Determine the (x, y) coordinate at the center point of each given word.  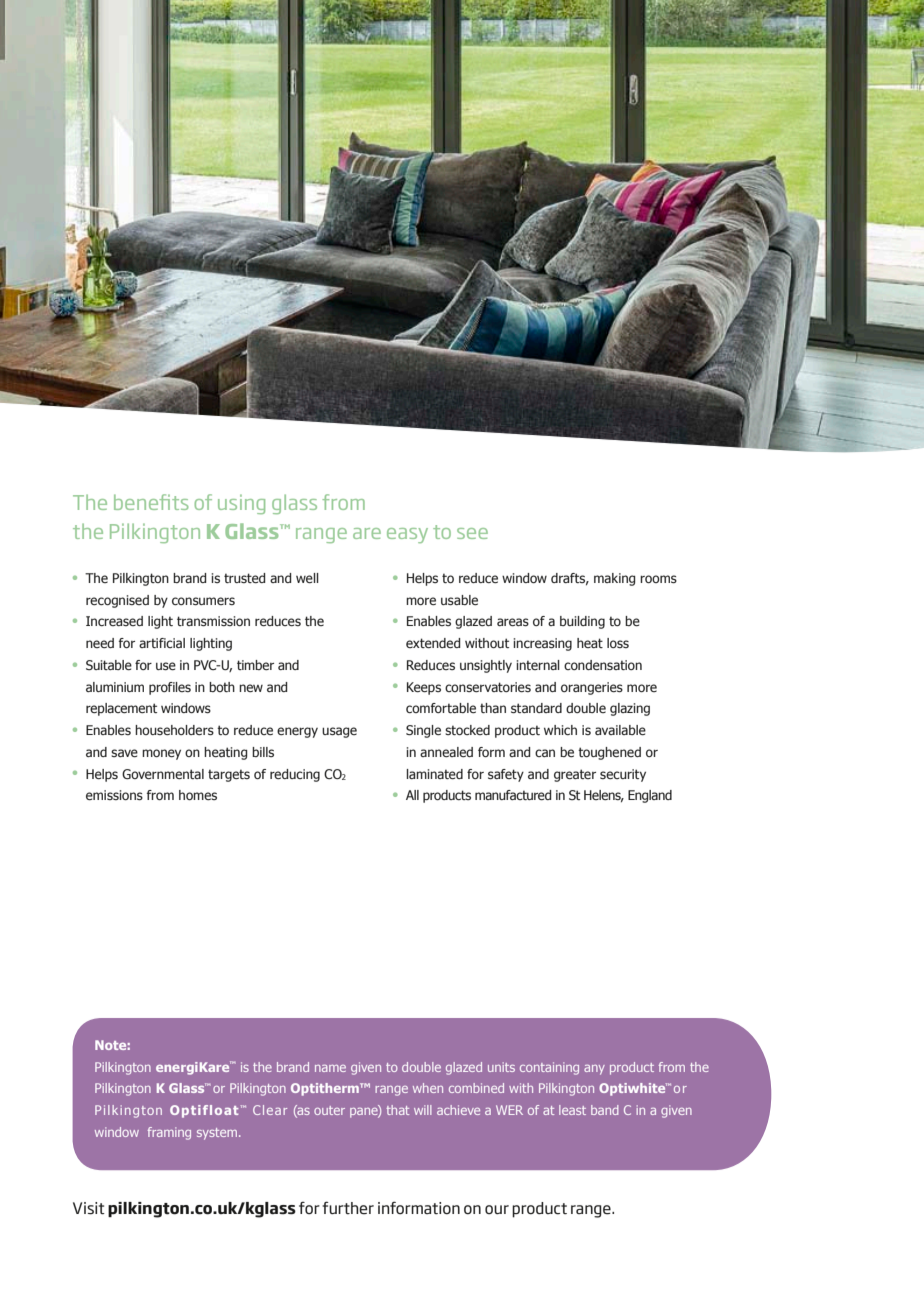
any (594, 1070)
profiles (170, 688)
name (330, 1068)
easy (407, 535)
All (412, 795)
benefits (151, 502)
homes (198, 795)
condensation (603, 665)
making (615, 579)
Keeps (424, 688)
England (650, 796)
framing (169, 1133)
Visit (89, 1208)
